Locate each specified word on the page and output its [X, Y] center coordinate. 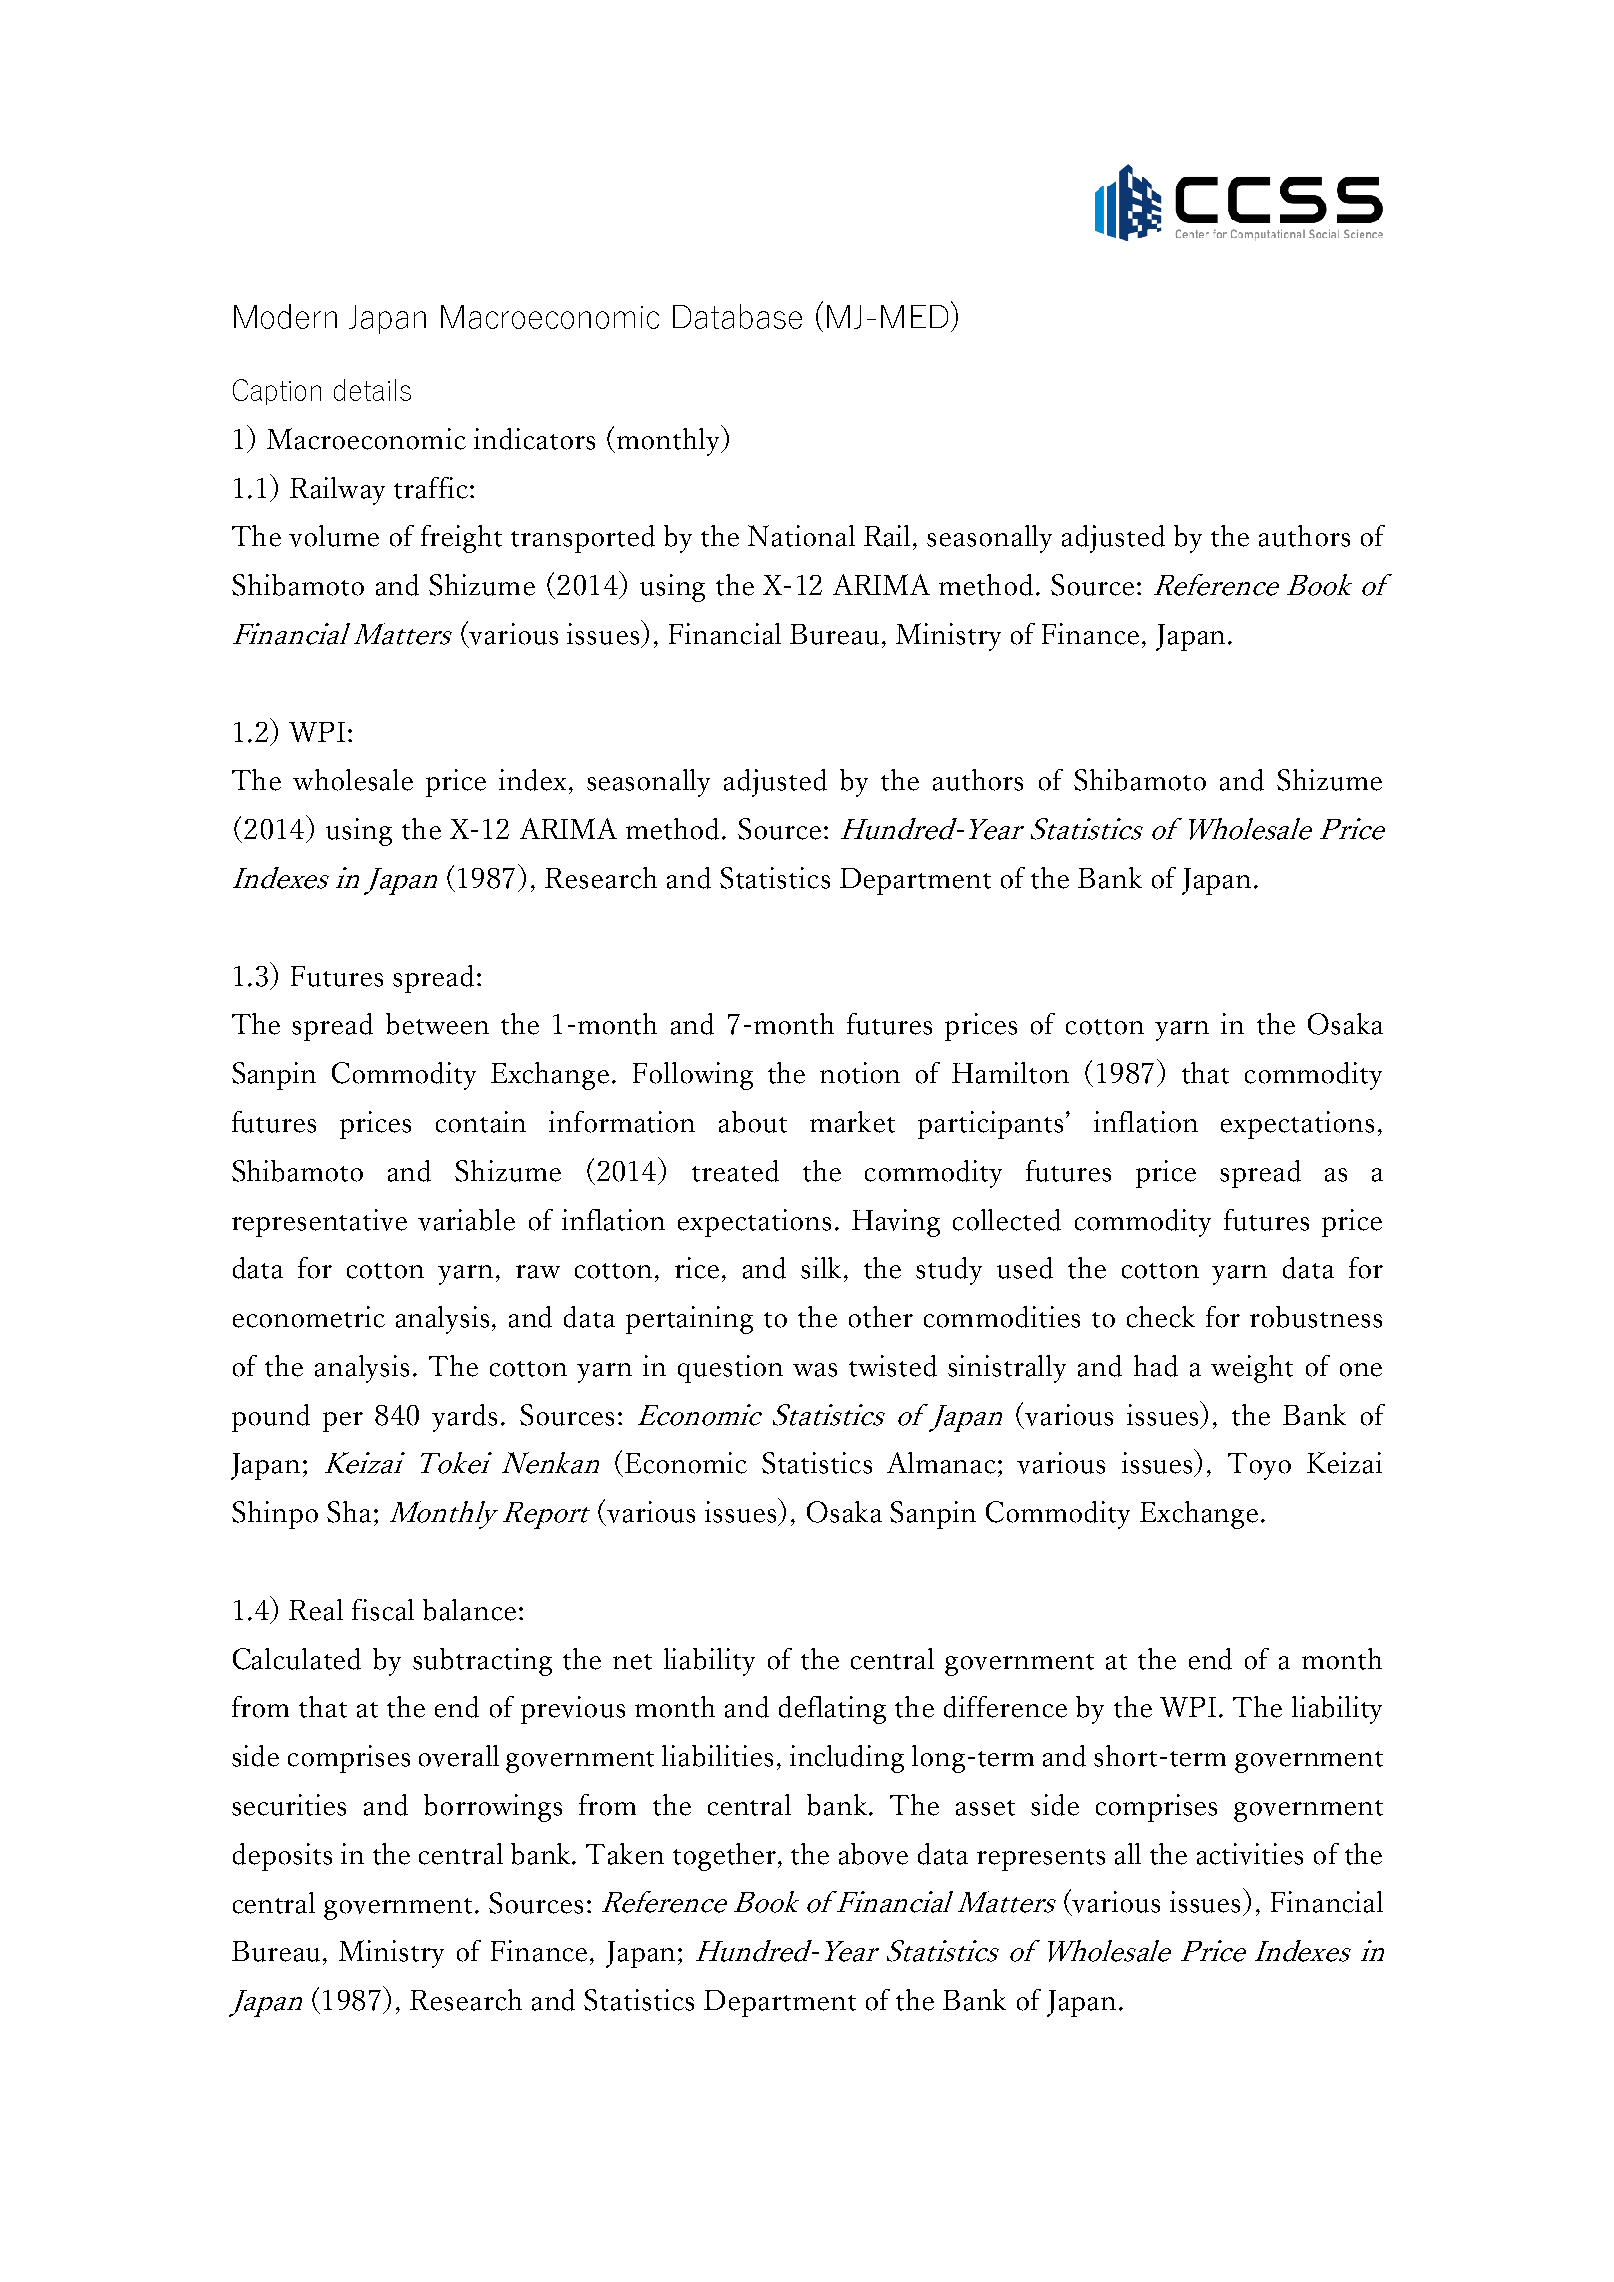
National [801, 536]
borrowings [493, 1808]
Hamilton [1010, 1073]
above [873, 1854]
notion [860, 1073]
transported [583, 539]
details [372, 390]
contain [481, 1122]
